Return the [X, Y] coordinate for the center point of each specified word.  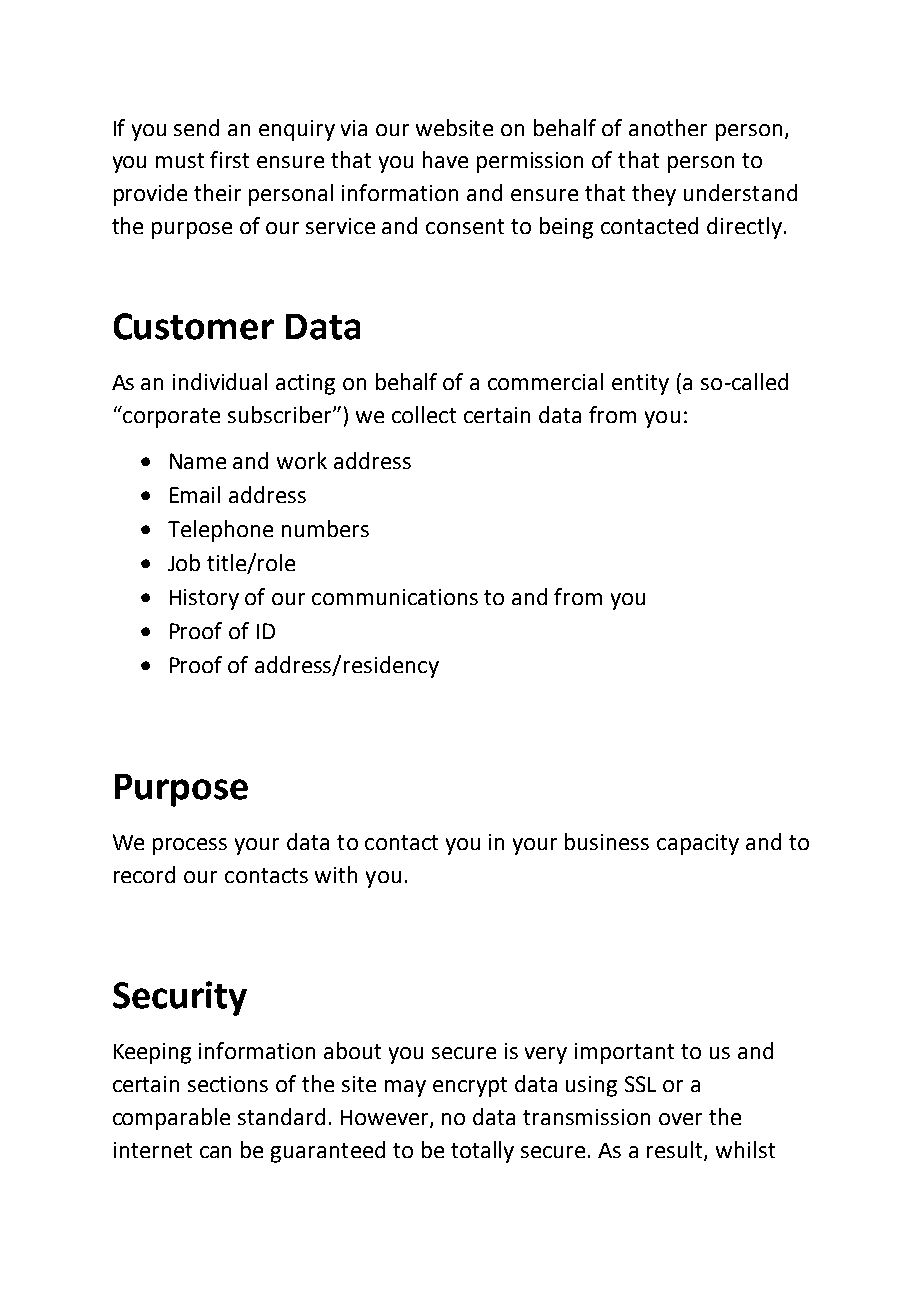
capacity [698, 844]
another [668, 127]
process [190, 846]
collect [424, 414]
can [215, 1152]
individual [220, 381]
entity [640, 384]
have [445, 159]
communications [395, 597]
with [336, 874]
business [607, 841]
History [204, 599]
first [229, 159]
